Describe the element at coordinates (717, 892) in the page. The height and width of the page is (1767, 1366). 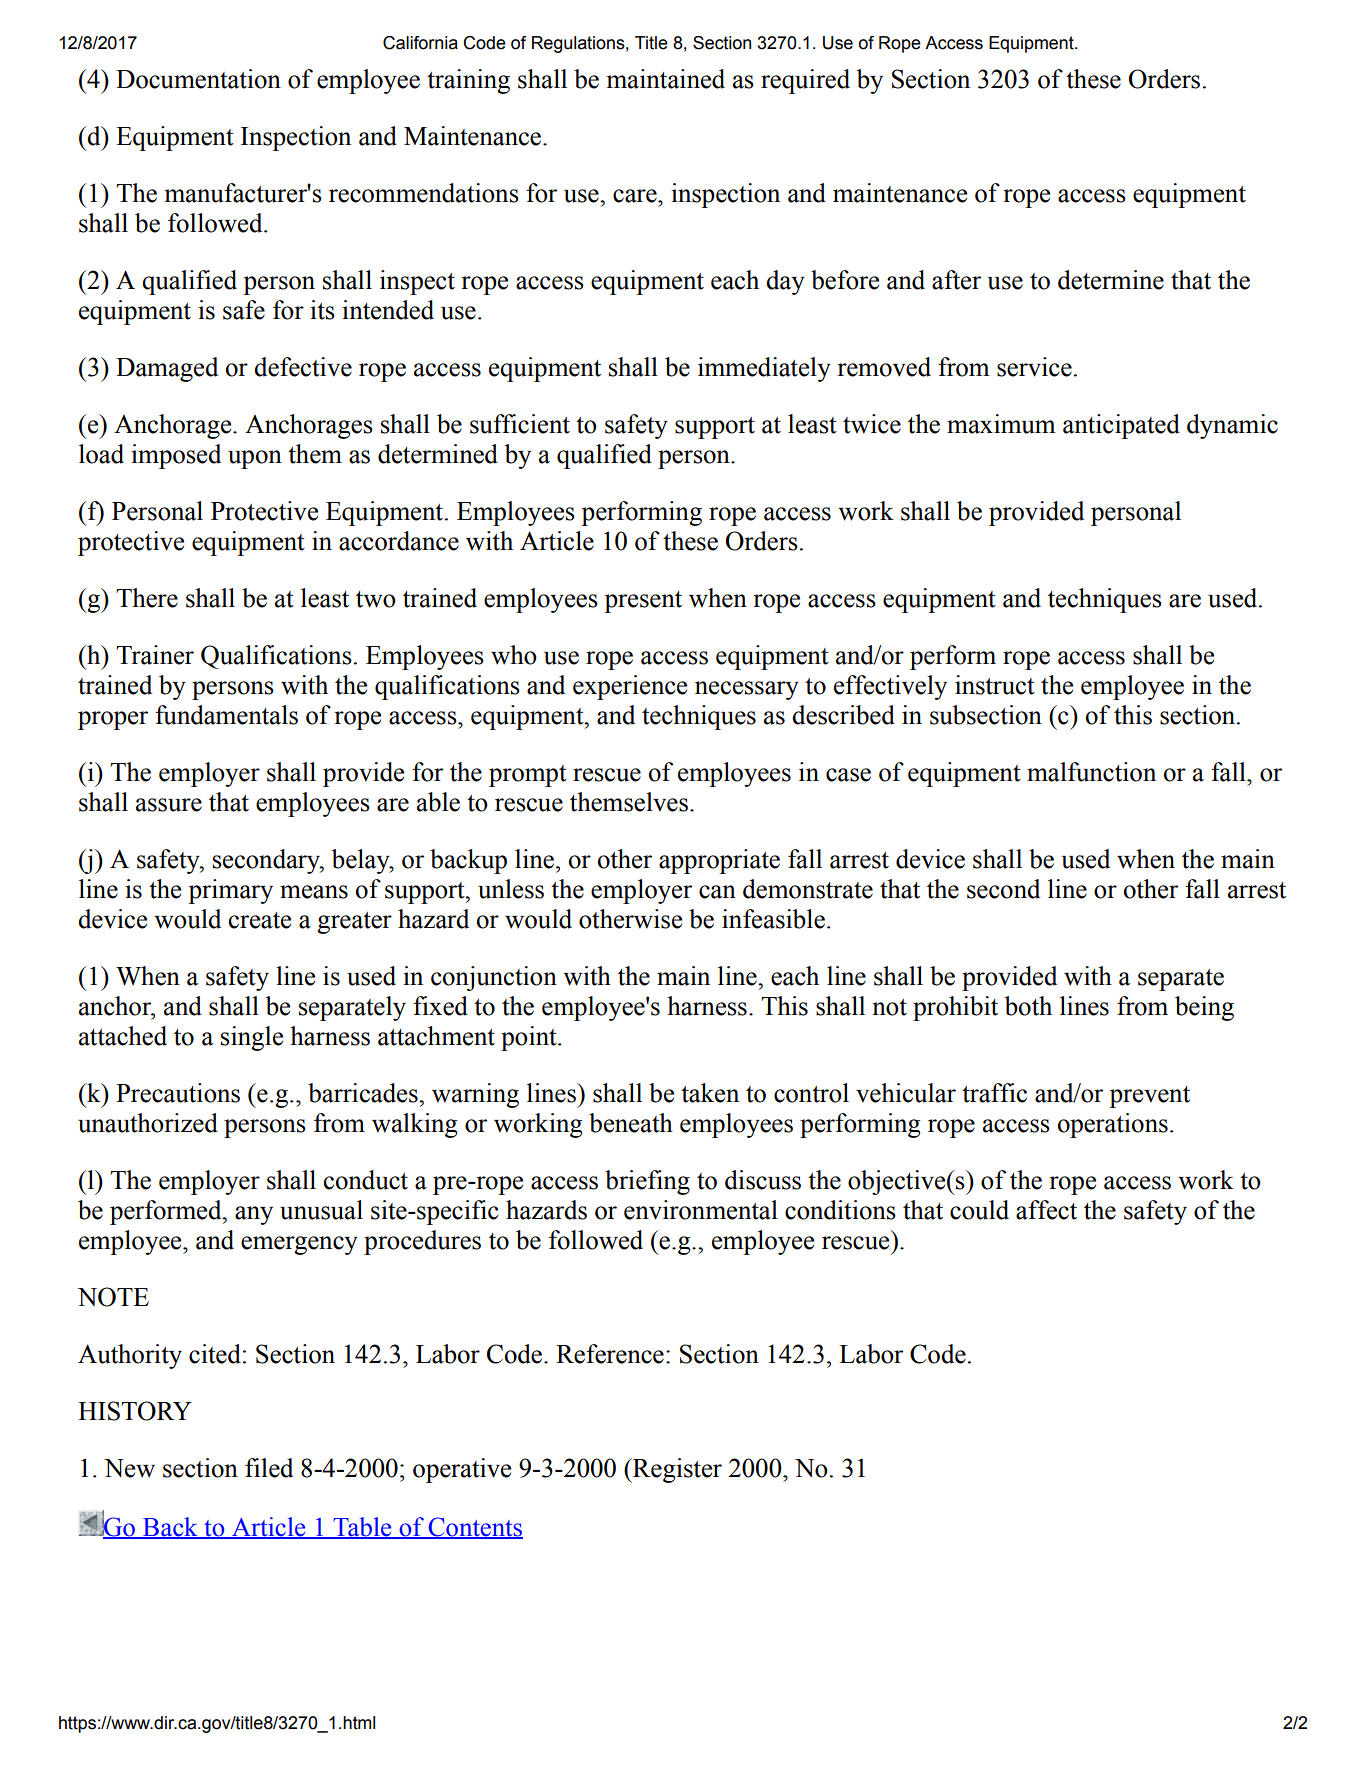
I see `can` at that location.
